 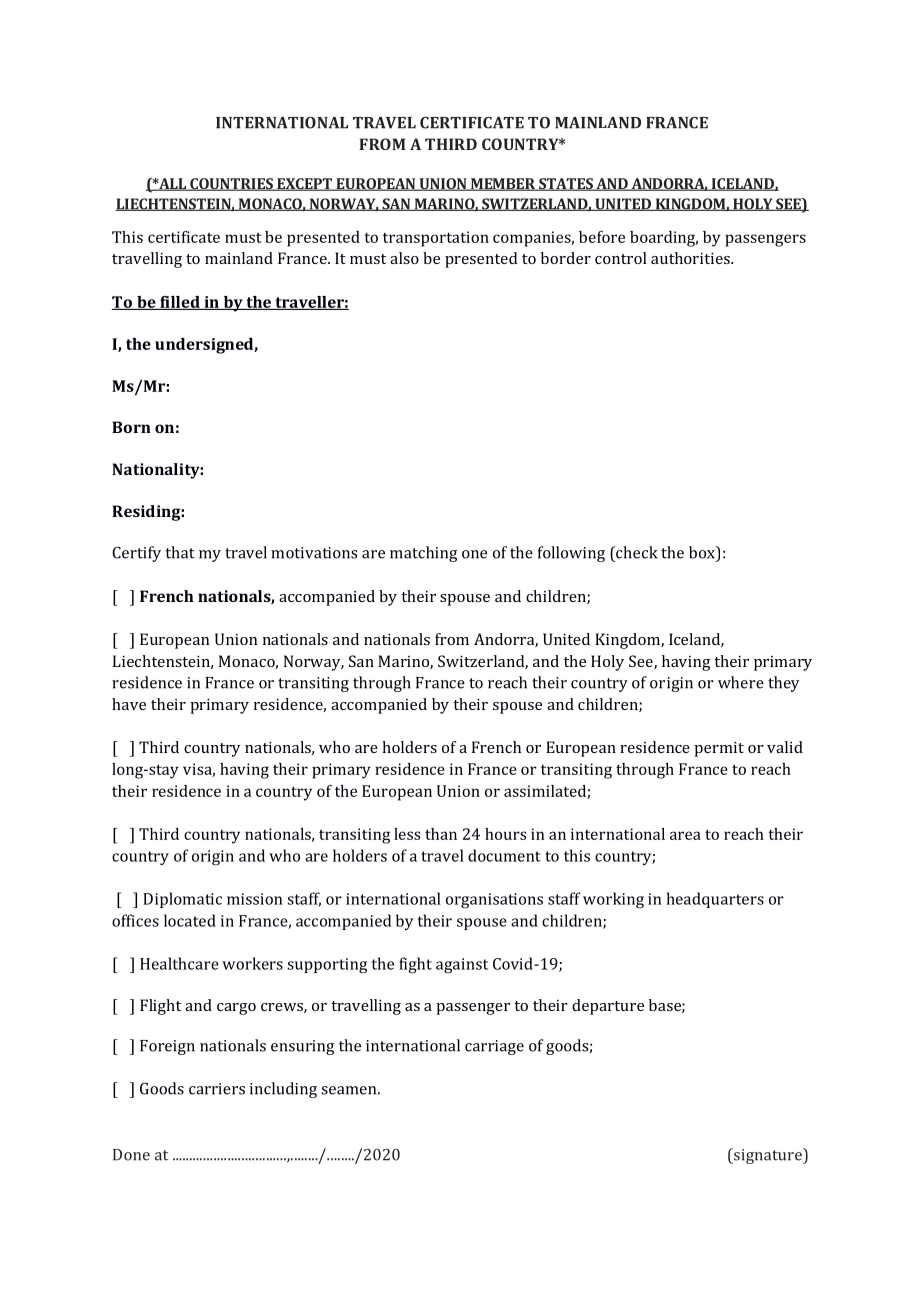 What do you see at coordinates (217, 1089) in the screenshot?
I see `carriers` at bounding box center [217, 1089].
